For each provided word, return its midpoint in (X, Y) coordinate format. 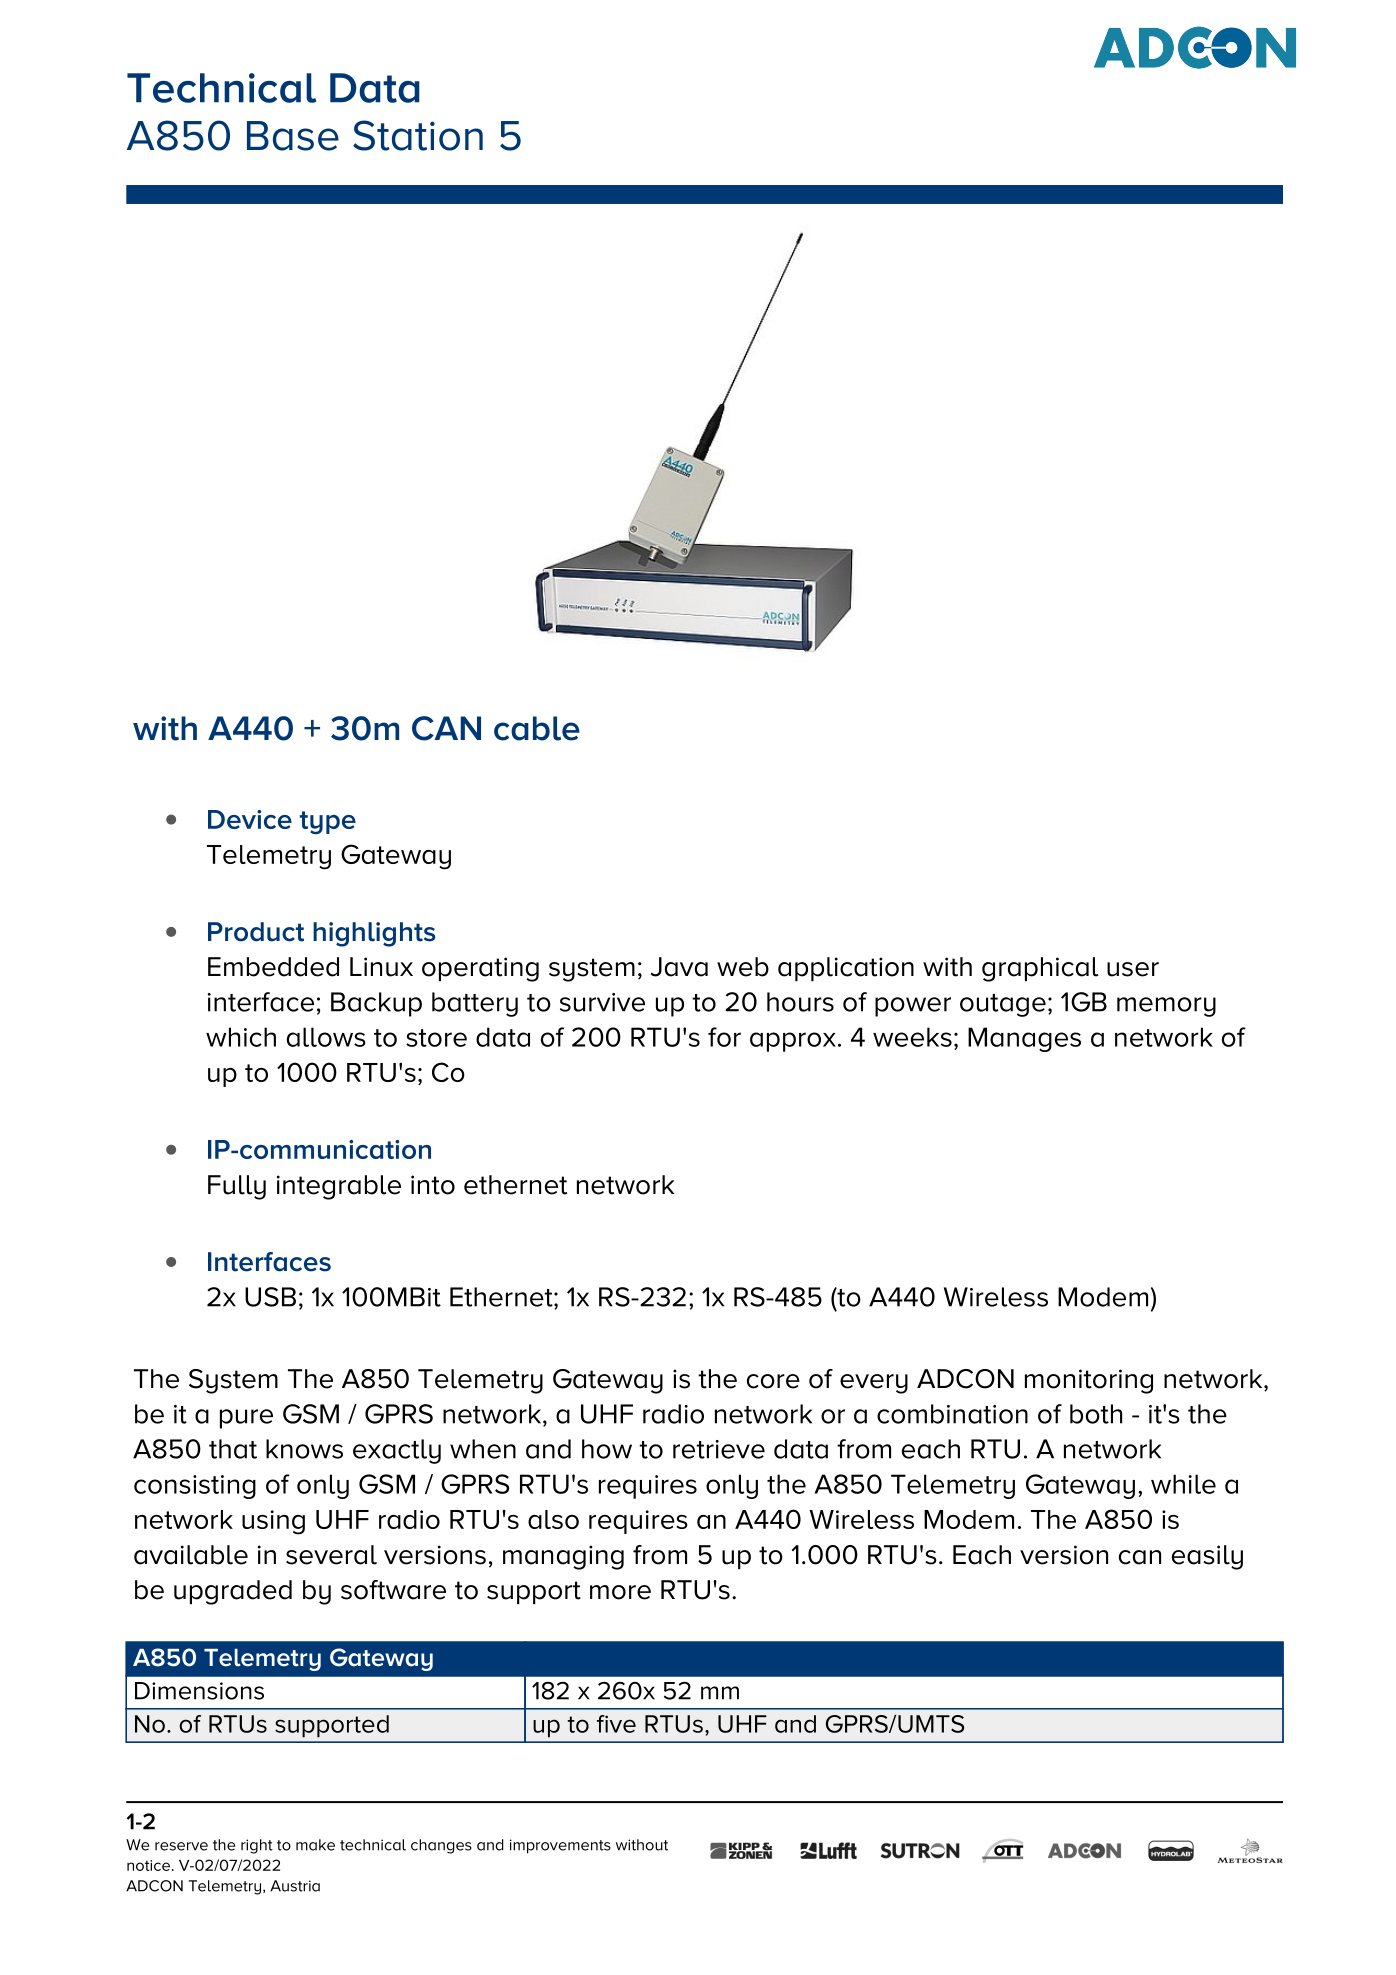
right (257, 1846)
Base (293, 136)
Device (250, 819)
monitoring (1089, 1381)
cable (537, 728)
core (773, 1381)
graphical (1040, 969)
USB (270, 1297)
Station (418, 135)
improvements (560, 1846)
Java (679, 967)
